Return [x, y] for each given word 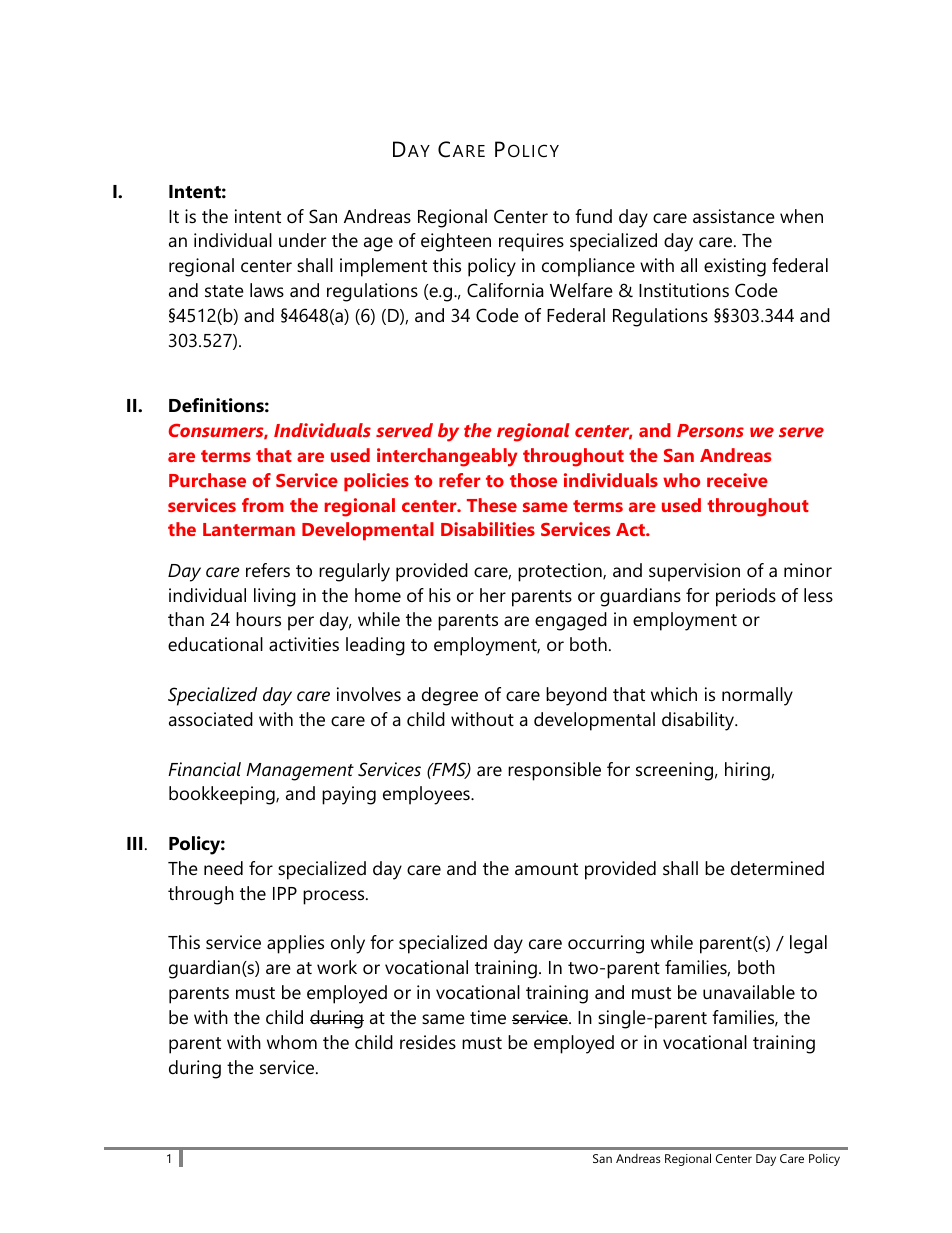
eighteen [456, 242]
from [262, 505]
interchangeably [447, 457]
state [224, 291]
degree [450, 696]
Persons [710, 430]
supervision [694, 572]
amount [546, 869]
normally [757, 696]
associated [211, 719]
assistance [734, 216]
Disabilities [488, 529]
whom [292, 1042]
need [223, 868]
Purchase [207, 480]
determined [777, 868]
